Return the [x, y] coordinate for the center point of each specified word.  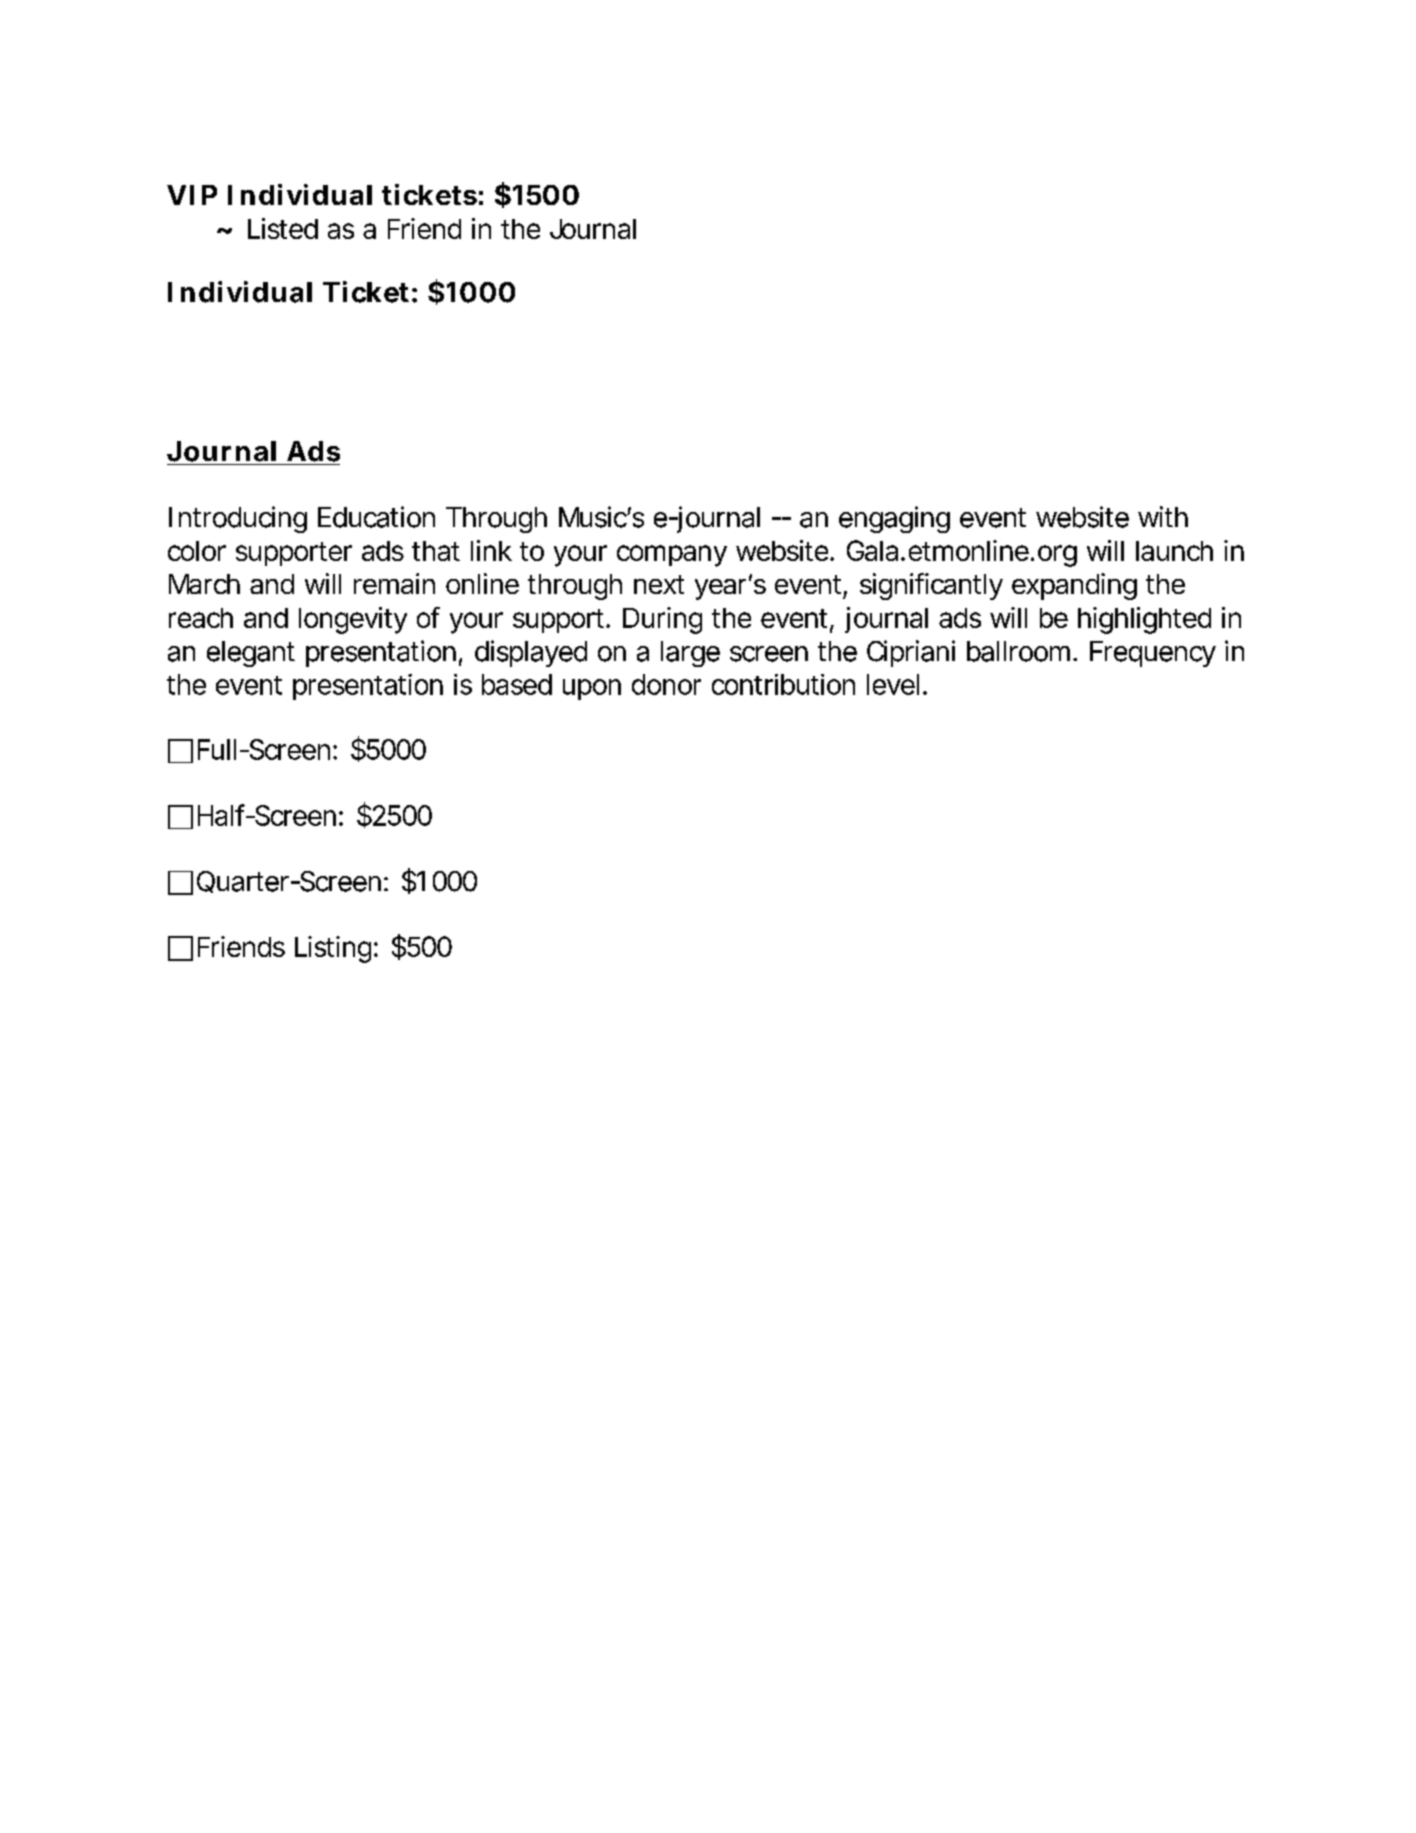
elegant [251, 654]
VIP [192, 195]
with [1163, 516]
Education [376, 517]
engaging [894, 519]
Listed [283, 228]
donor [666, 684]
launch [1174, 551]
